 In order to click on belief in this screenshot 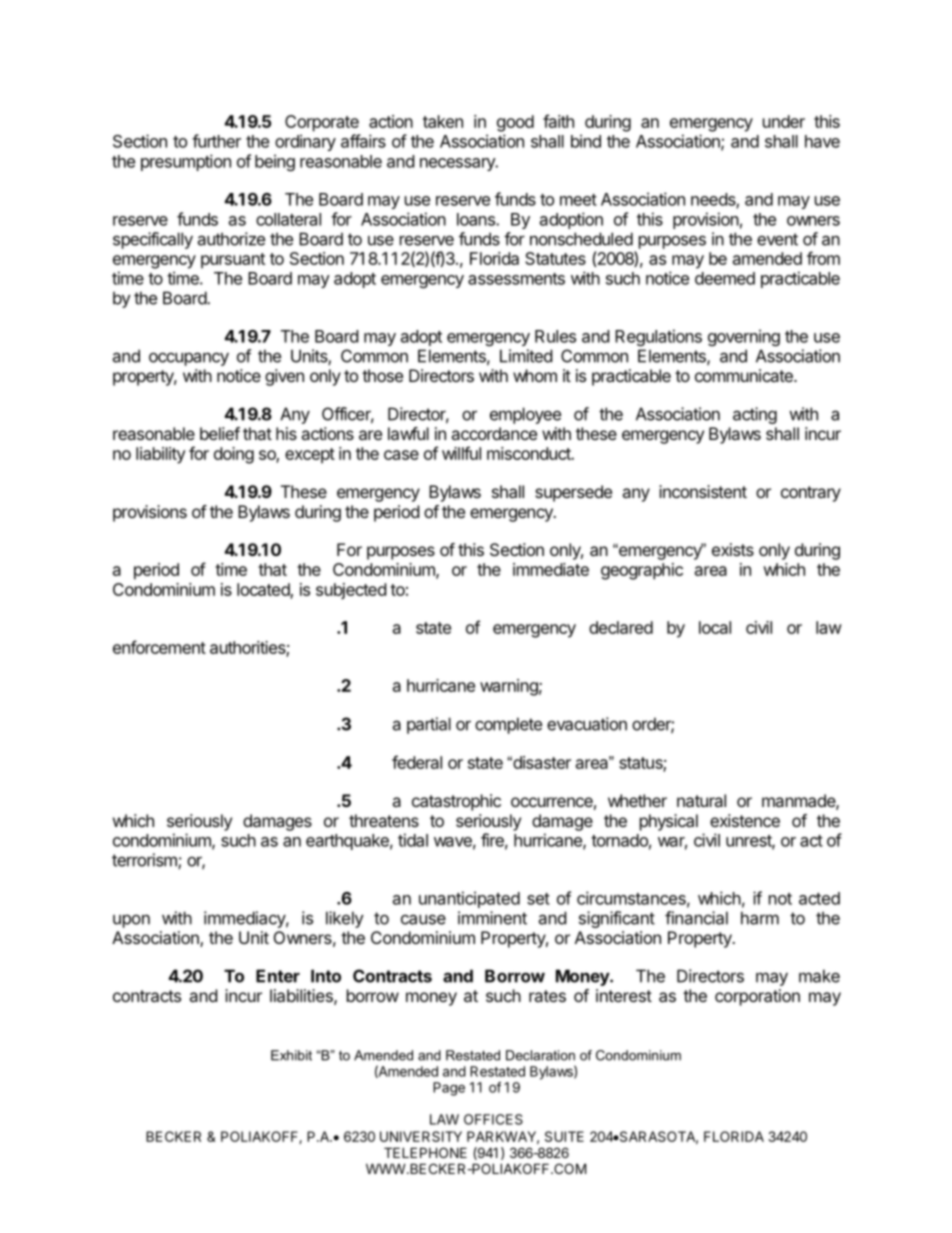, I will do `click(220, 433)`.
